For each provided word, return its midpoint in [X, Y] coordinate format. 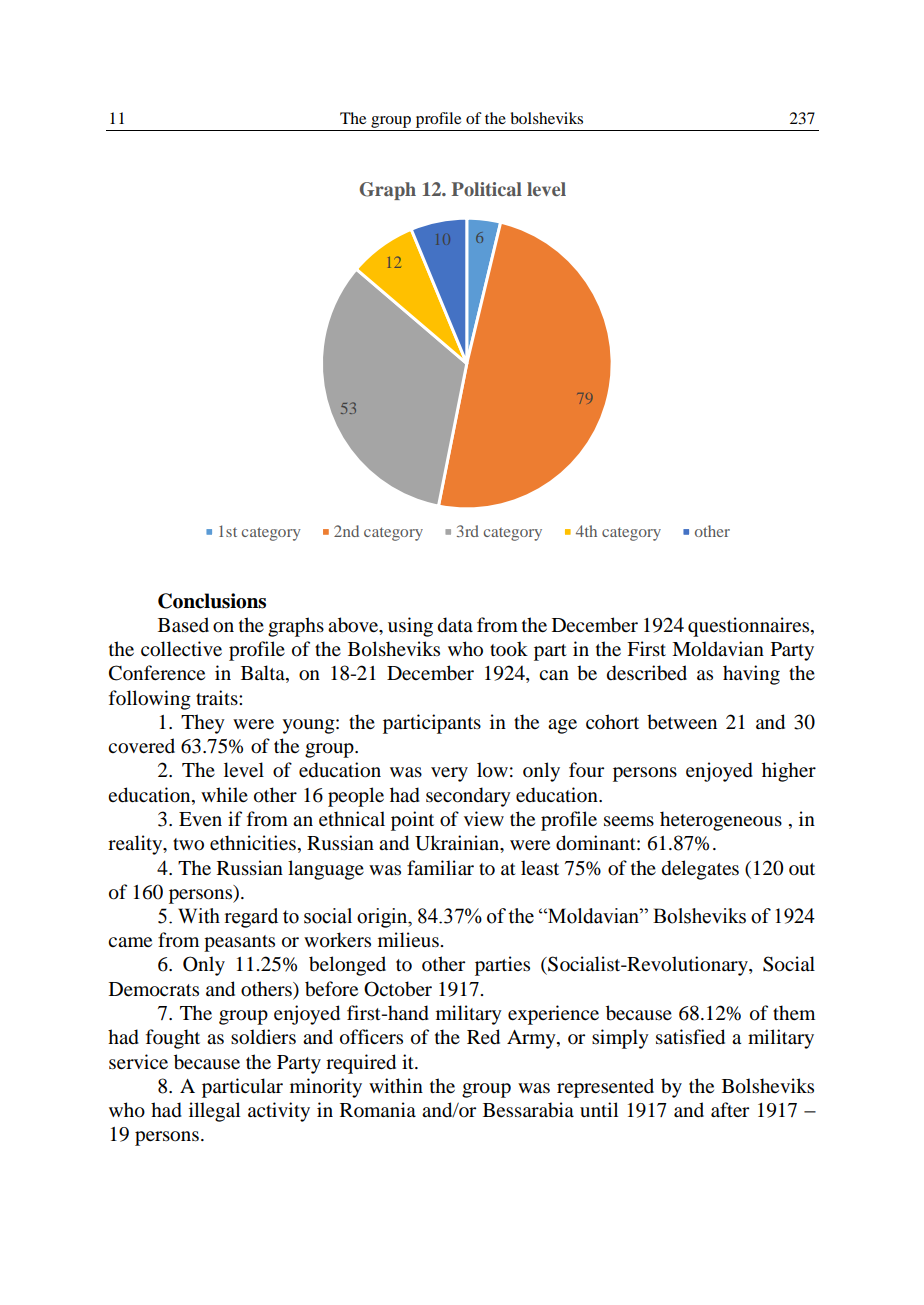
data [455, 625]
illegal [214, 1112]
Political [487, 189]
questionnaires [750, 627]
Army [532, 1039]
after [730, 1110]
